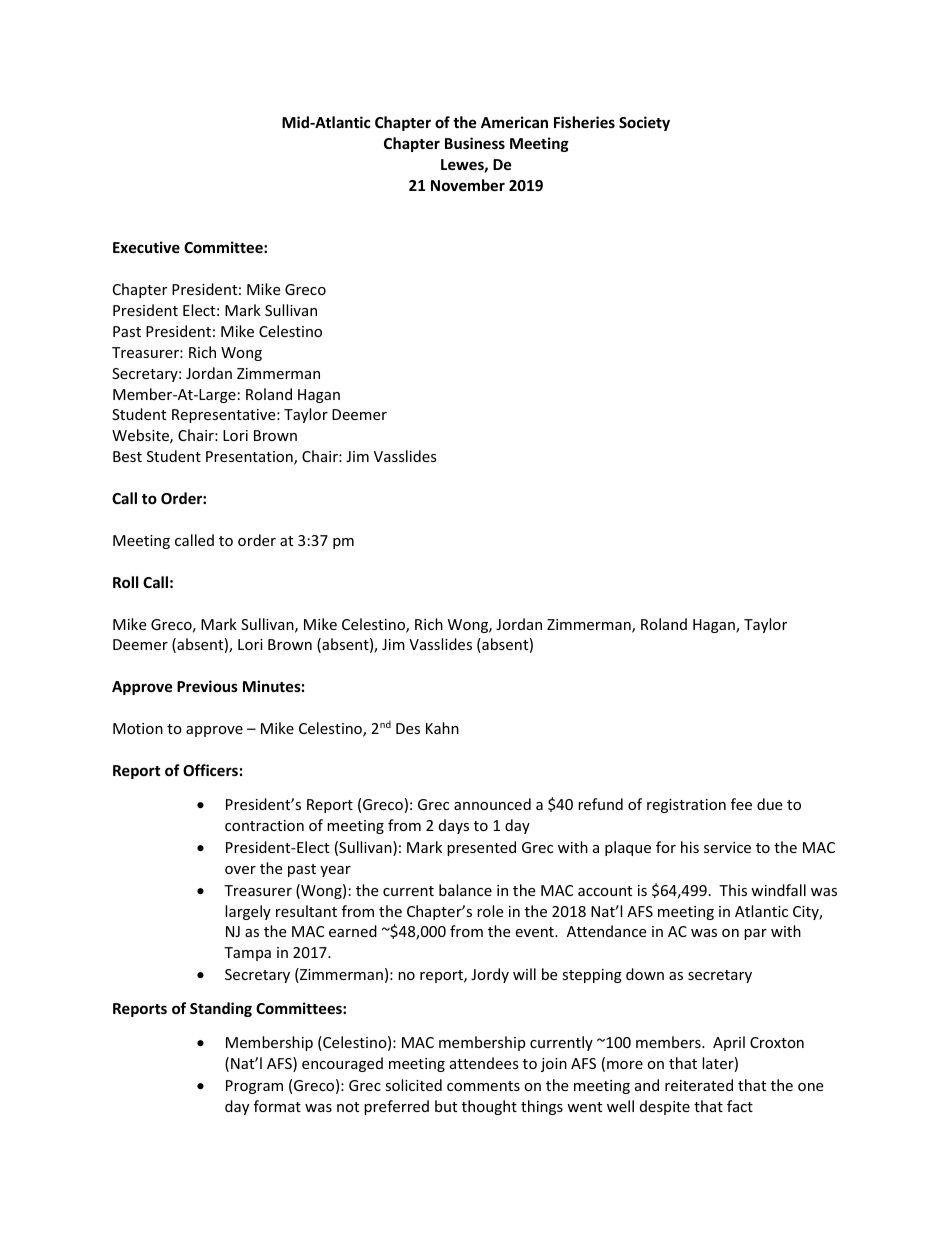 The width and height of the page is (952, 1233). I want to click on comments, so click(483, 1086).
